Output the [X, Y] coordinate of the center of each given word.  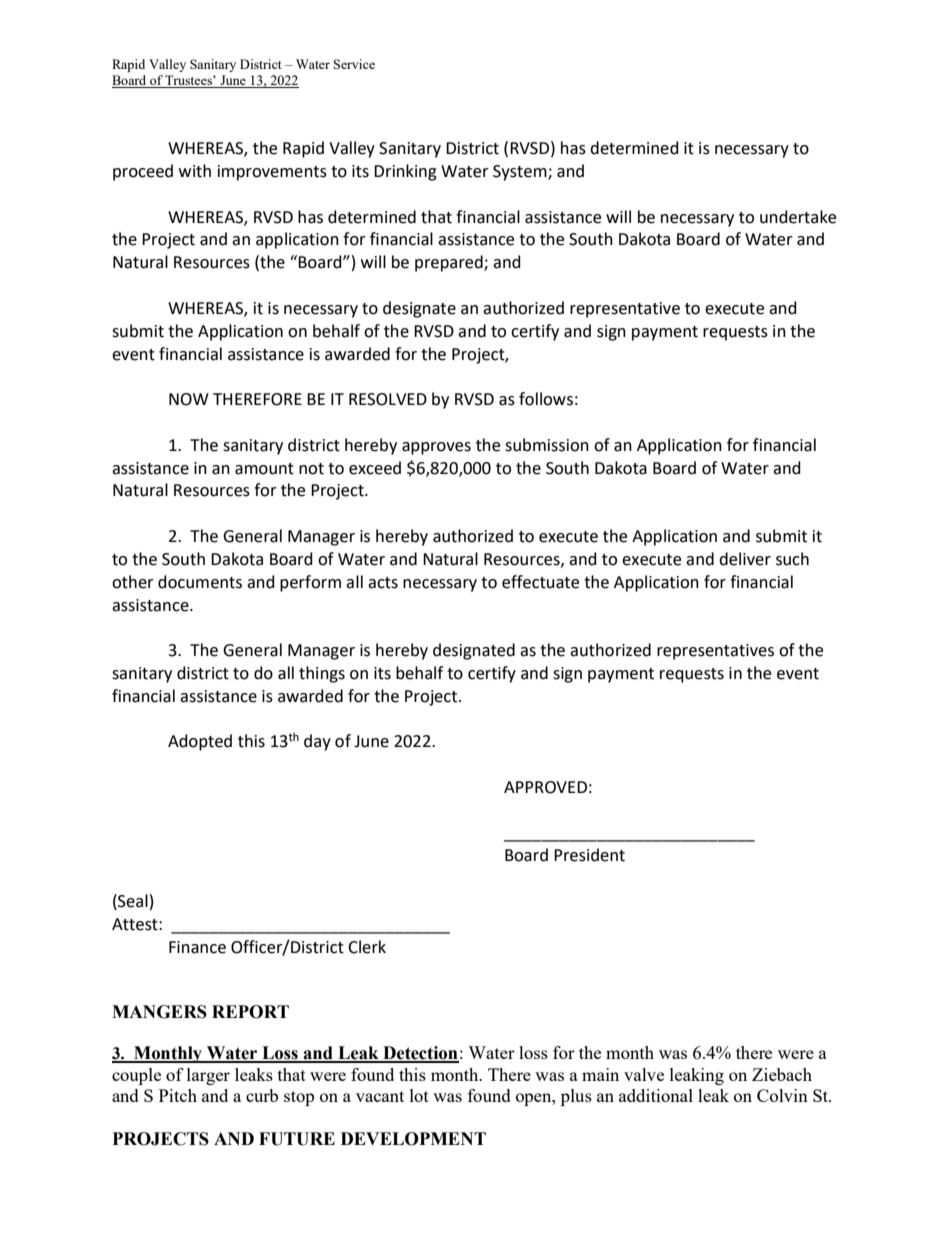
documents [200, 582]
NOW [189, 399]
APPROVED [545, 787]
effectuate [540, 582]
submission [547, 445]
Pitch [178, 1095]
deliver [745, 559]
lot [419, 1095]
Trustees [189, 81]
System [521, 173]
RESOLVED [388, 399]
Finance [197, 947]
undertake [798, 217]
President [589, 855]
